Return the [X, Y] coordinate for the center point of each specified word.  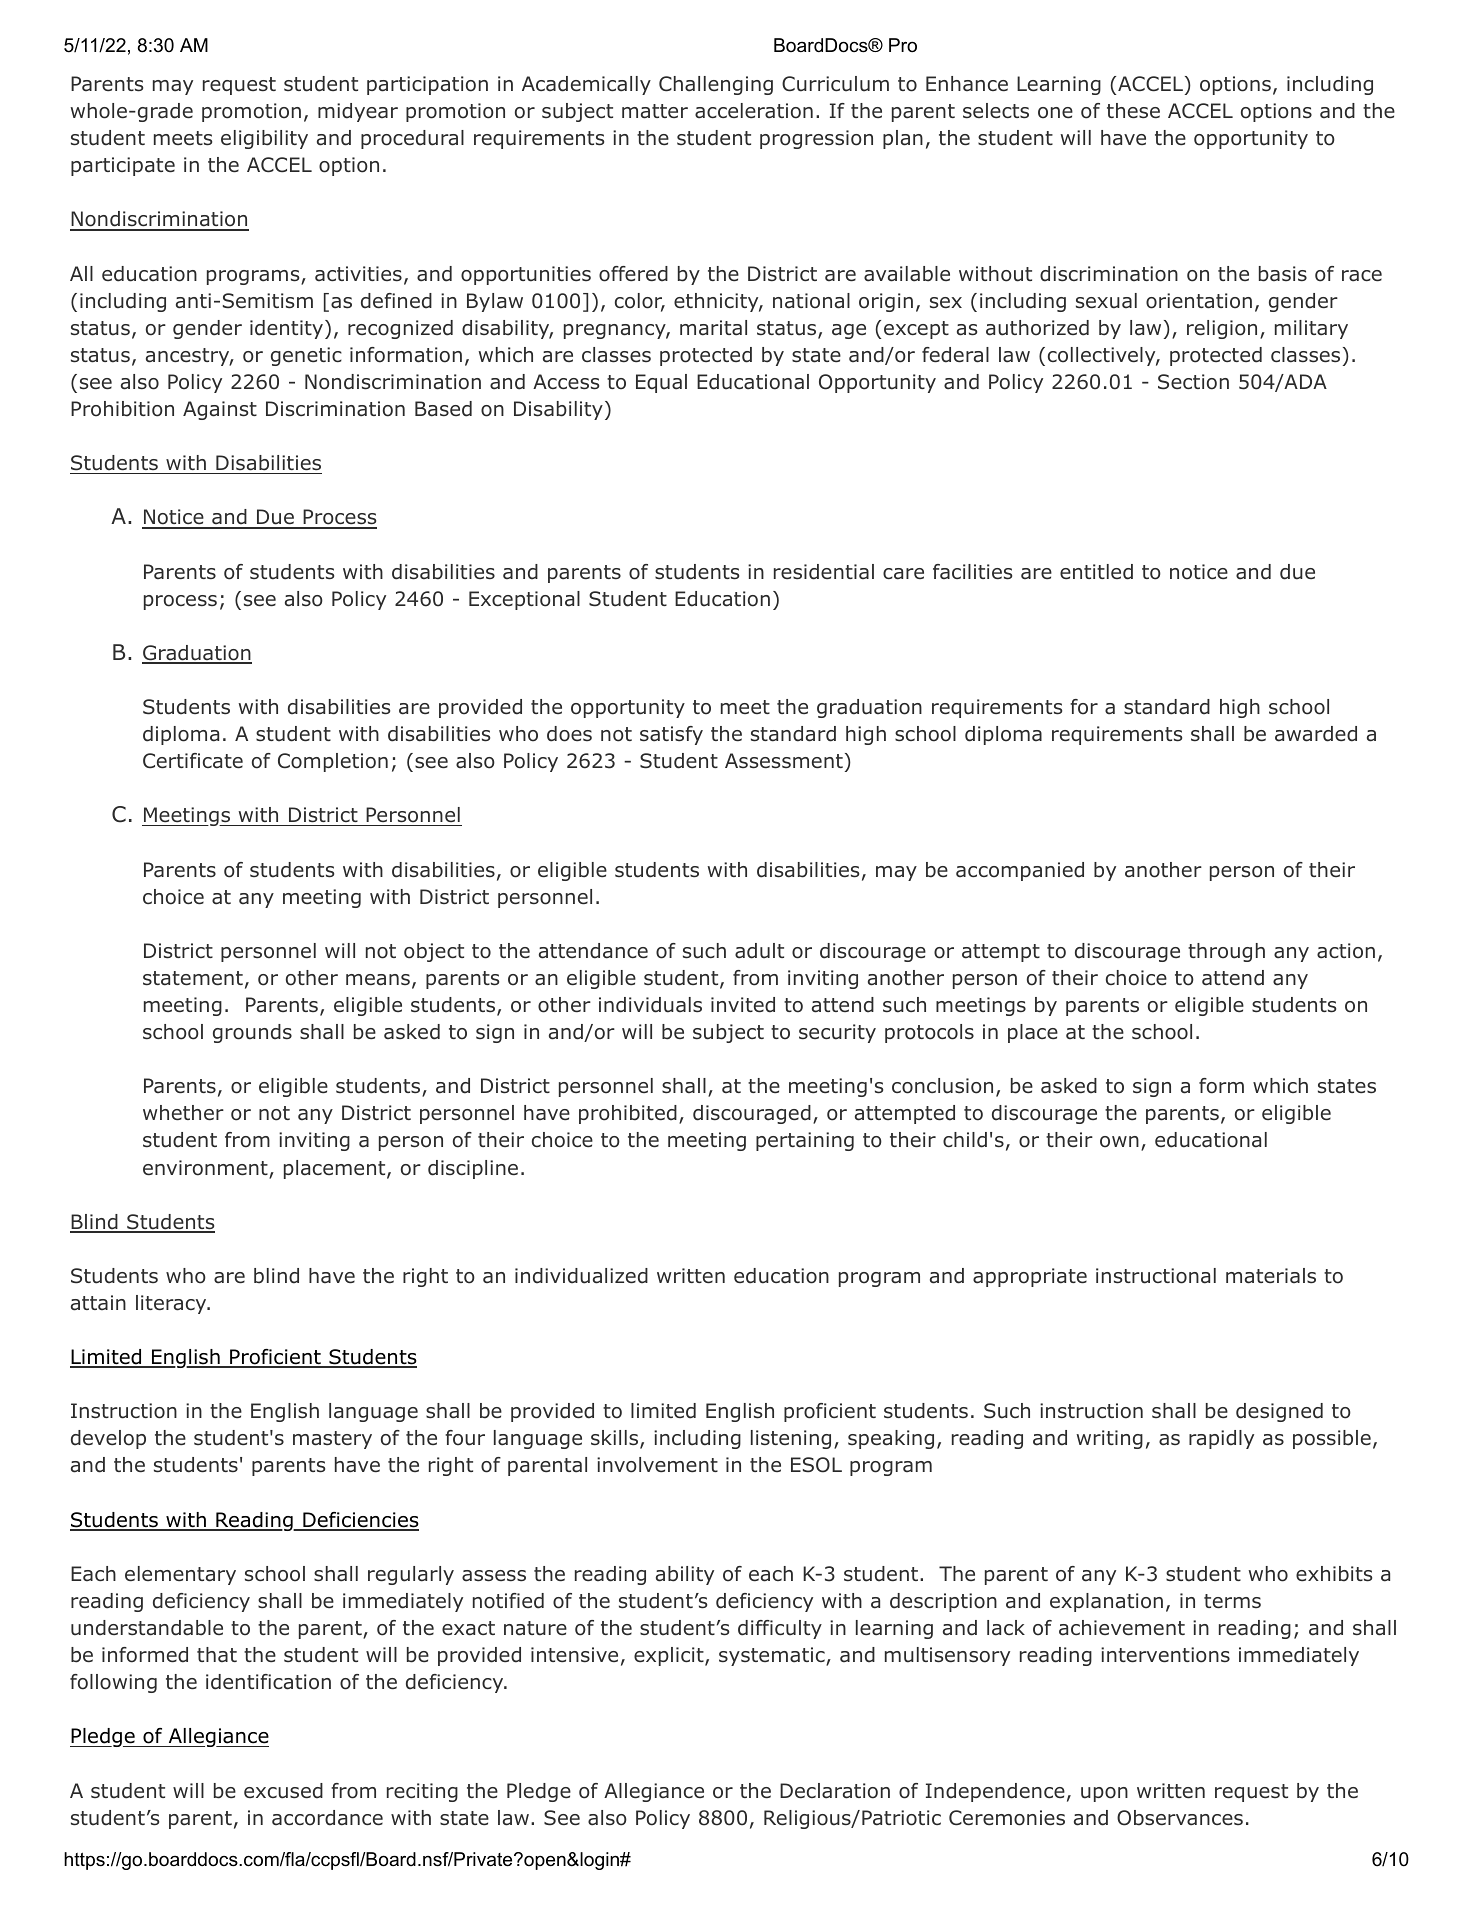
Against [220, 410]
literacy [172, 1304]
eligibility [264, 139]
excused [283, 1791]
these [1133, 111]
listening [791, 1439]
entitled [1096, 572]
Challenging [716, 85]
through [1226, 952]
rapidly [1221, 1439]
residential [824, 572]
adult [759, 951]
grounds [252, 1033]
